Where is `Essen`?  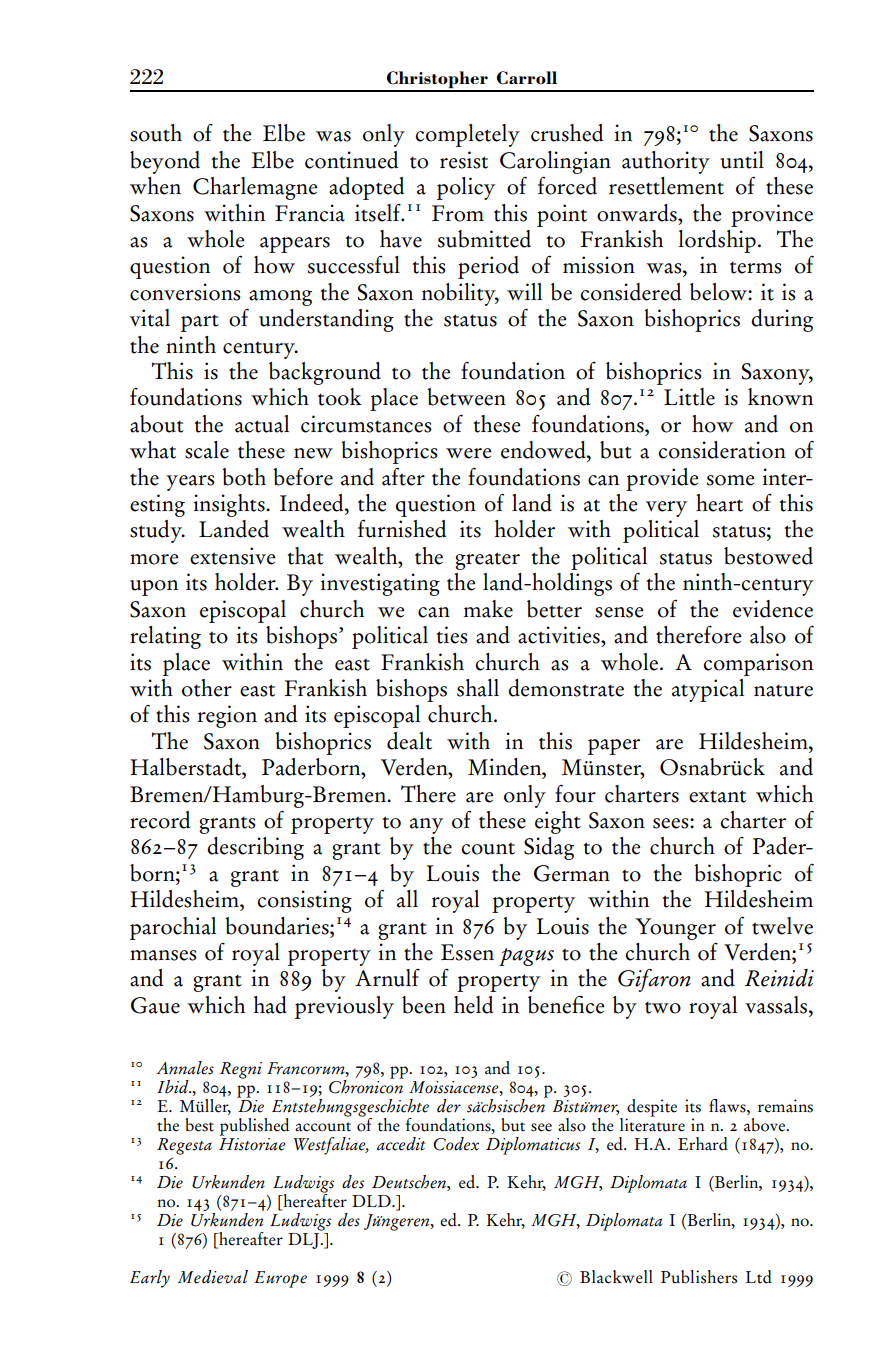
Essen is located at coordinates (467, 952).
